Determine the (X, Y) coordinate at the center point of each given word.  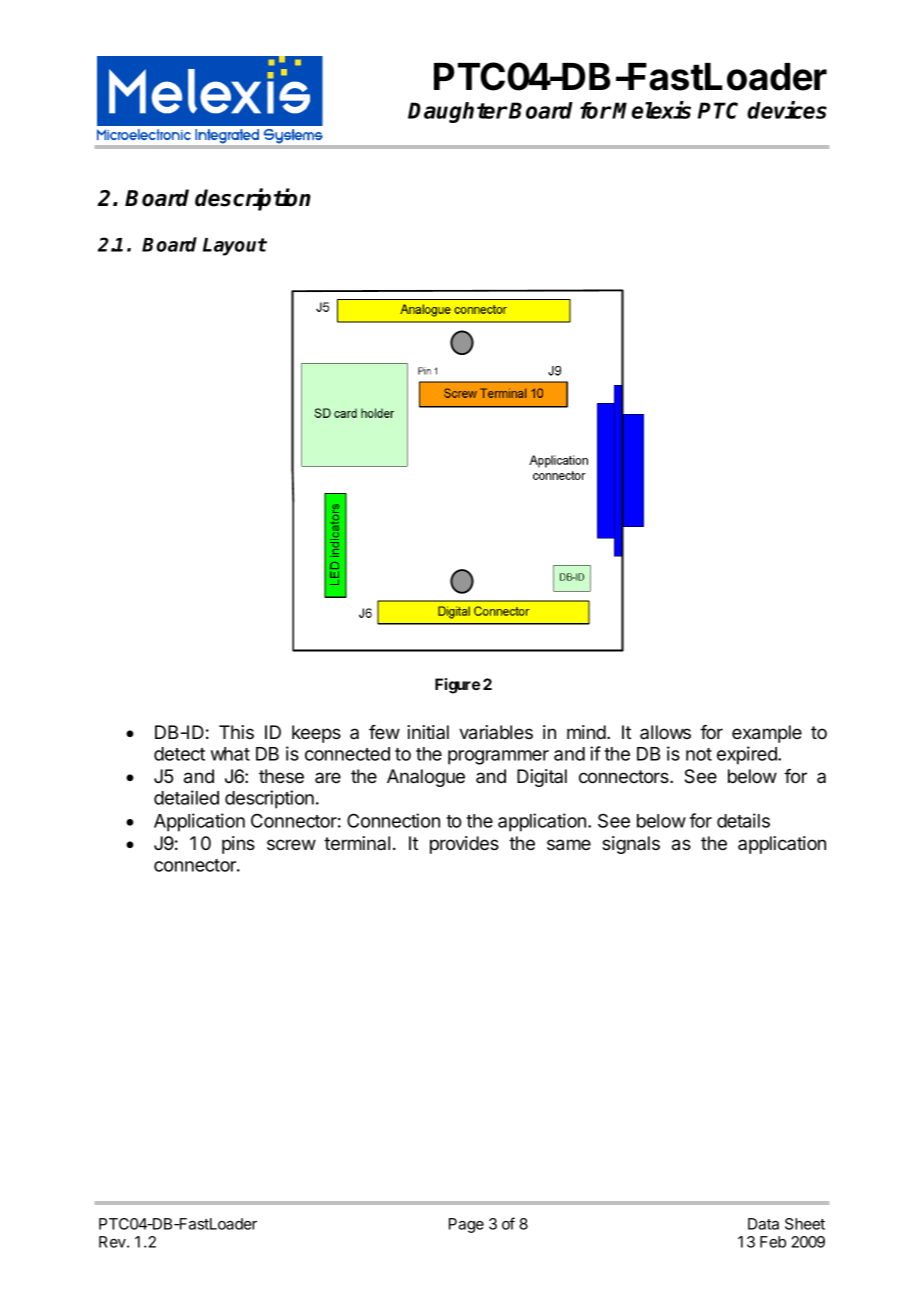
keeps (316, 734)
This (236, 732)
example (767, 734)
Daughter (458, 112)
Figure (457, 686)
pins (238, 845)
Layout (235, 247)
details (743, 820)
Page (466, 1225)
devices (787, 110)
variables (496, 732)
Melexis (651, 110)
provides (464, 845)
